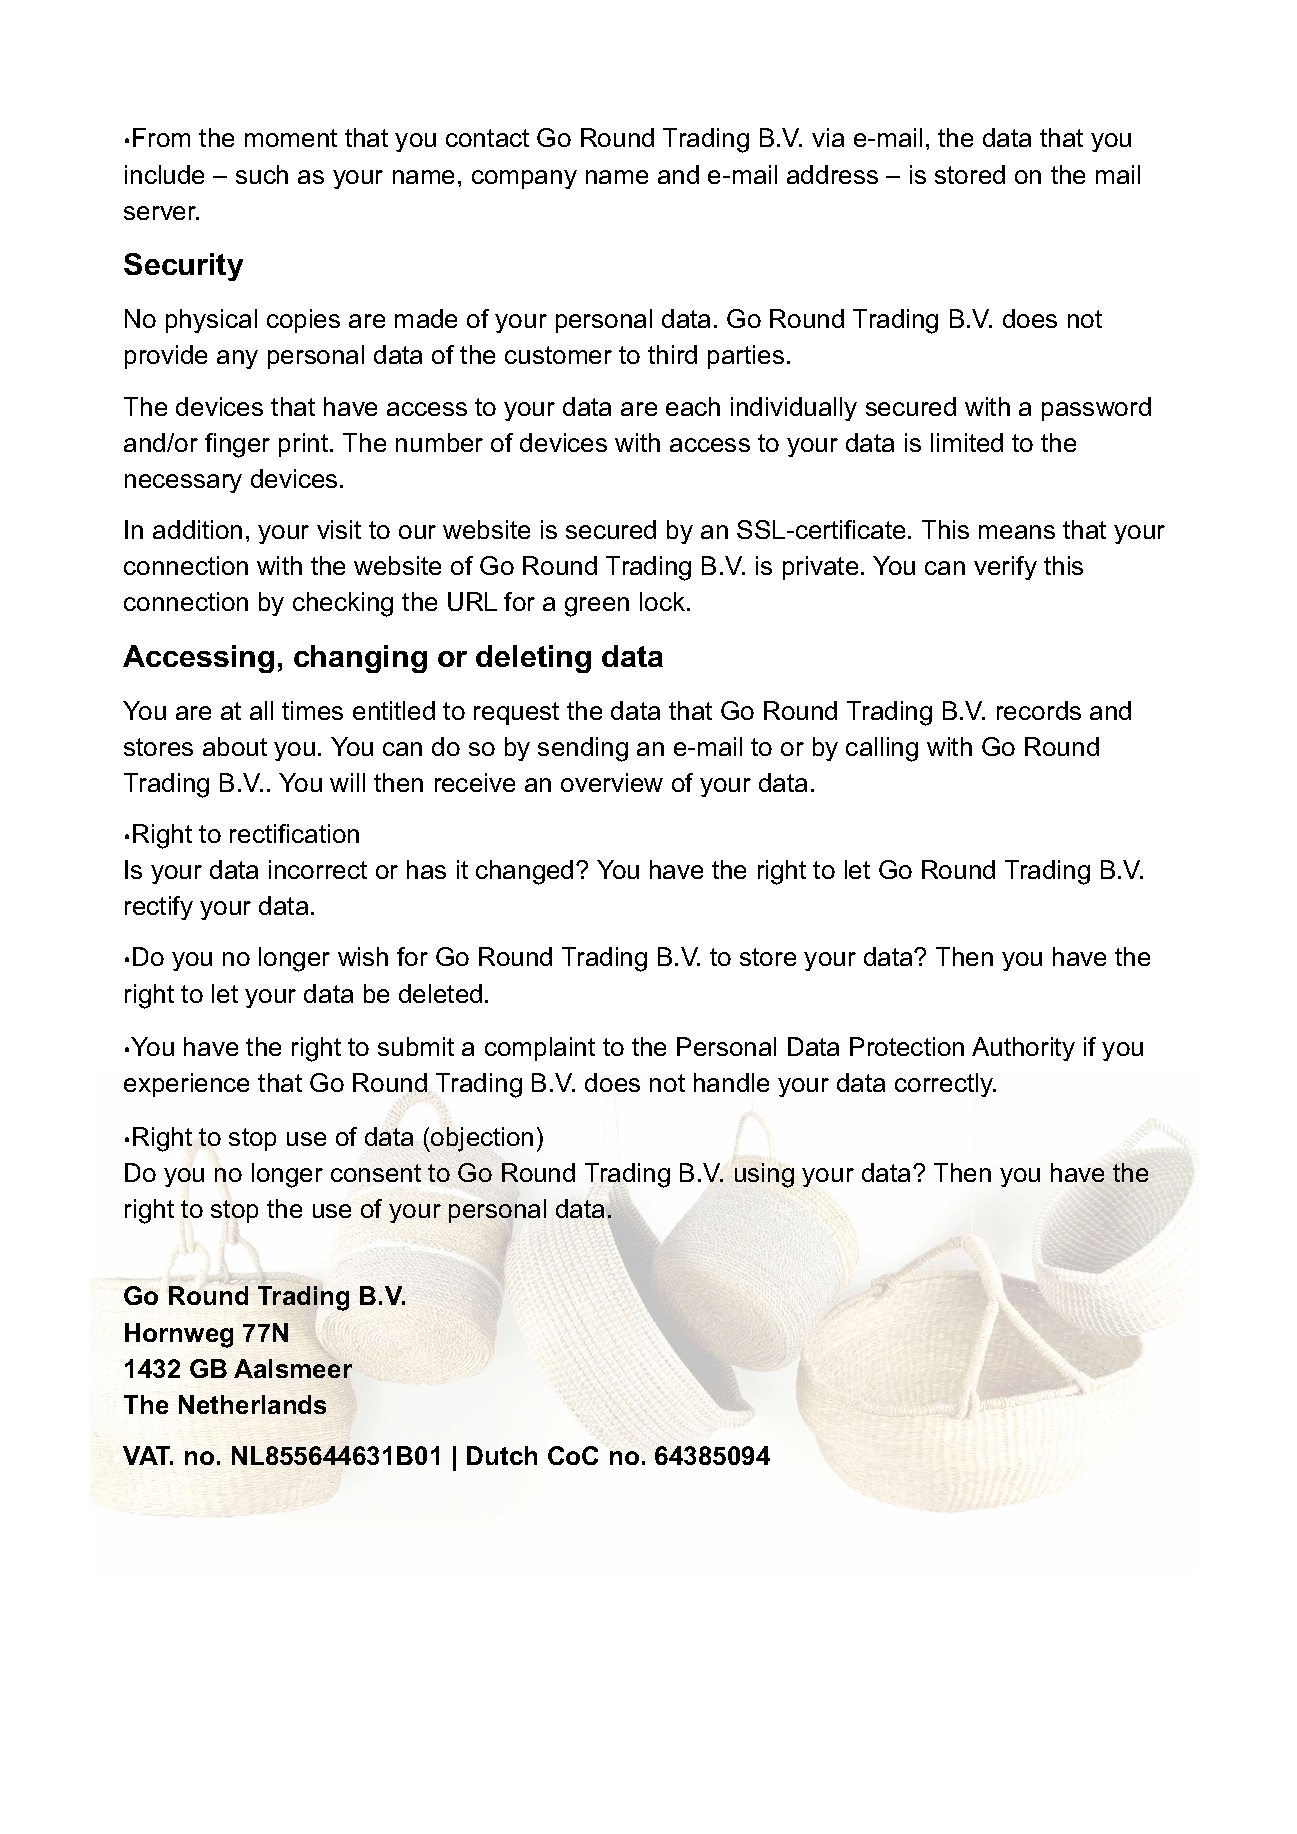 This screenshot has height=1834, width=1297. What do you see at coordinates (967, 442) in the screenshot?
I see `limited` at bounding box center [967, 442].
